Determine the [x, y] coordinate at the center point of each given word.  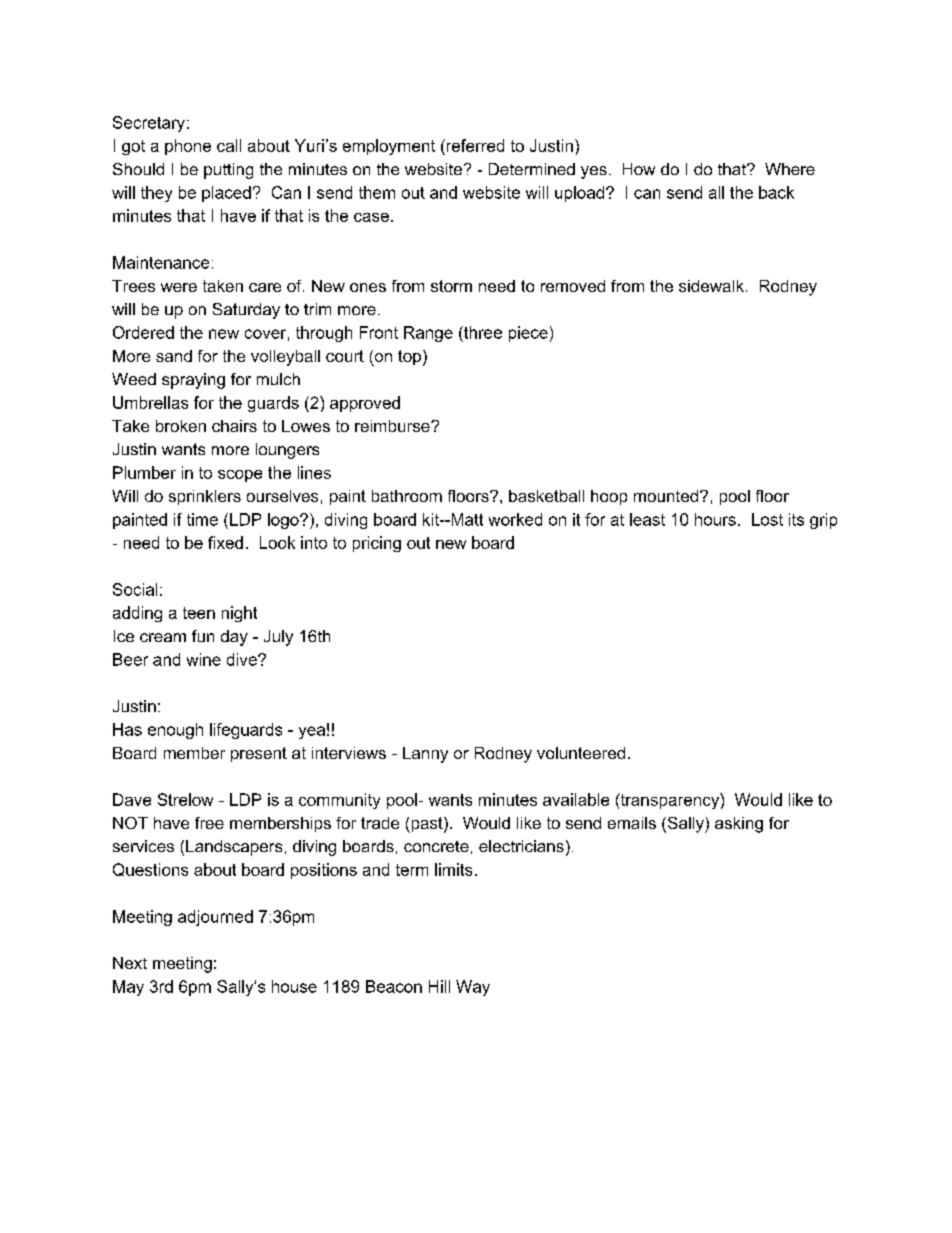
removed [573, 286]
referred [474, 145]
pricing [377, 544]
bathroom [407, 496]
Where [790, 169]
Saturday [246, 311]
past [427, 825]
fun [203, 636]
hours [715, 519]
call [229, 145]
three [482, 332]
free [209, 823]
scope [240, 476]
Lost [767, 519]
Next [130, 963]
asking [739, 825]
